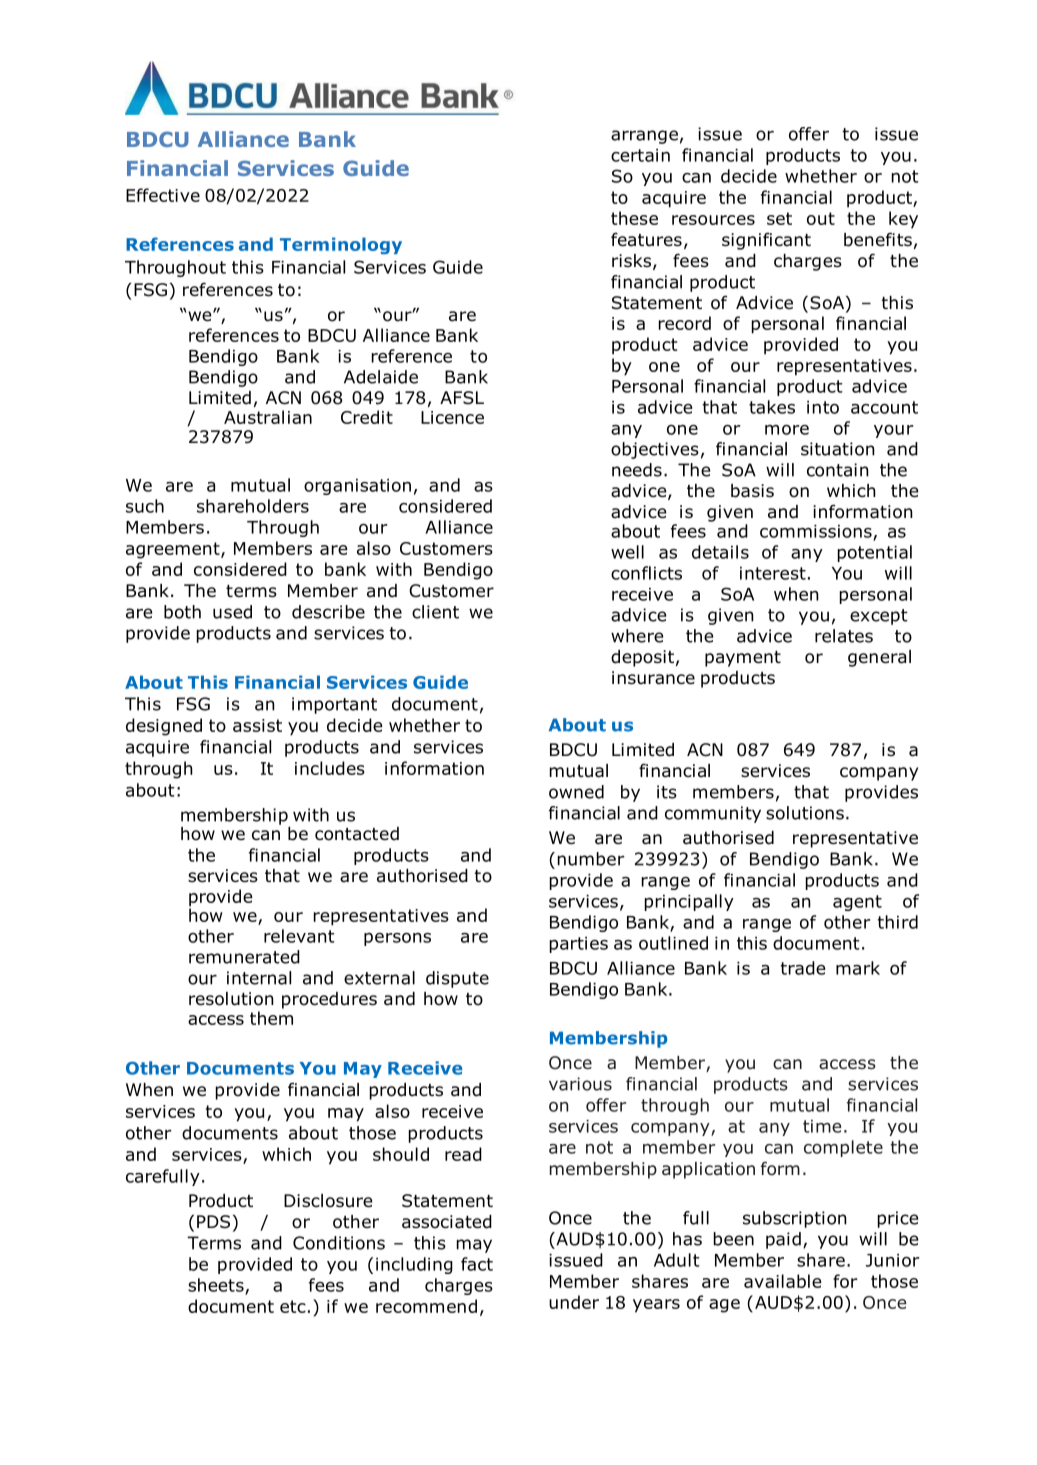 The width and height of the screenshot is (1037, 1465). Describe the element at coordinates (217, 1286) in the screenshot. I see `sheets` at that location.
